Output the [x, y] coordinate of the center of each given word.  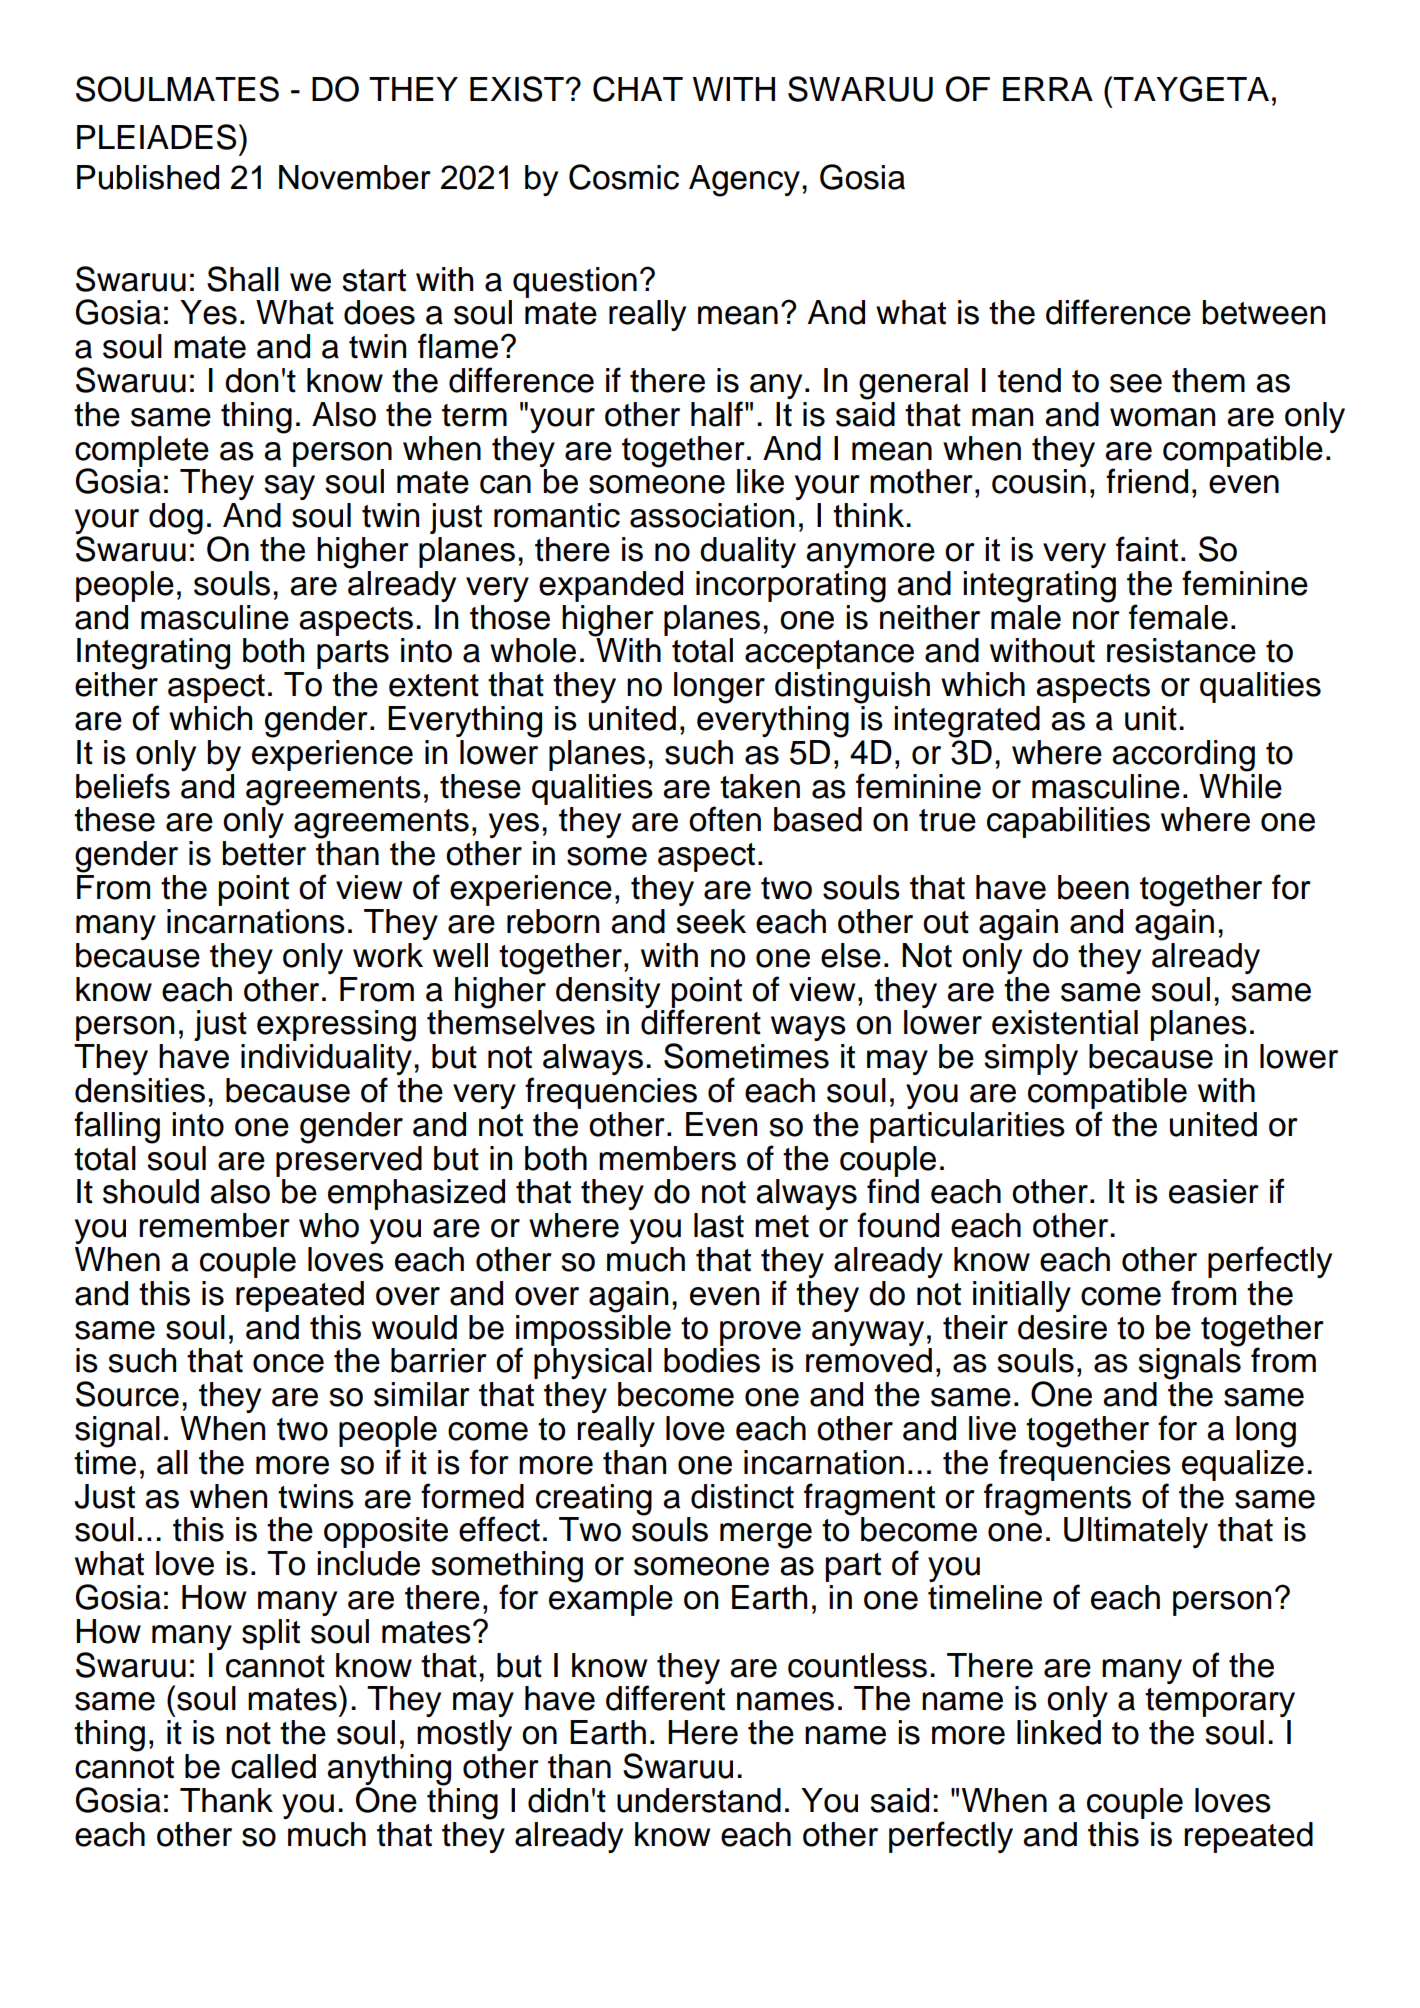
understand [699, 1800]
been [1093, 887]
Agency [744, 181]
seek [711, 921]
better [264, 853]
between [1264, 312]
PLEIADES [156, 137]
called [273, 1766]
